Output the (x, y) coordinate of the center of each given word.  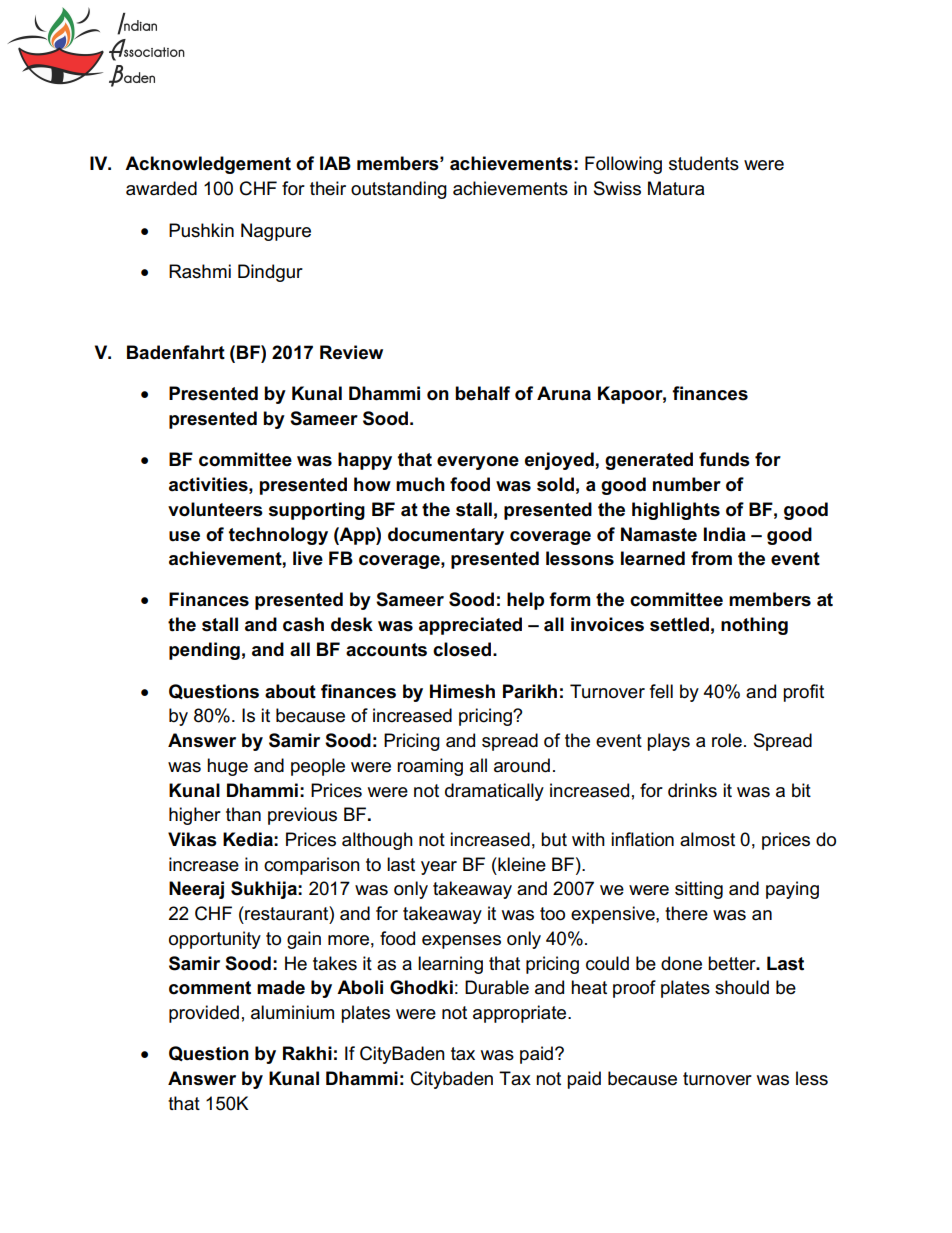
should (742, 987)
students (704, 163)
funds (724, 459)
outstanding (399, 190)
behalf (482, 393)
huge (227, 767)
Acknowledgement (208, 165)
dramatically (494, 792)
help (525, 601)
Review (351, 352)
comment (210, 988)
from (711, 558)
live (308, 558)
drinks (692, 790)
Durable (497, 987)
